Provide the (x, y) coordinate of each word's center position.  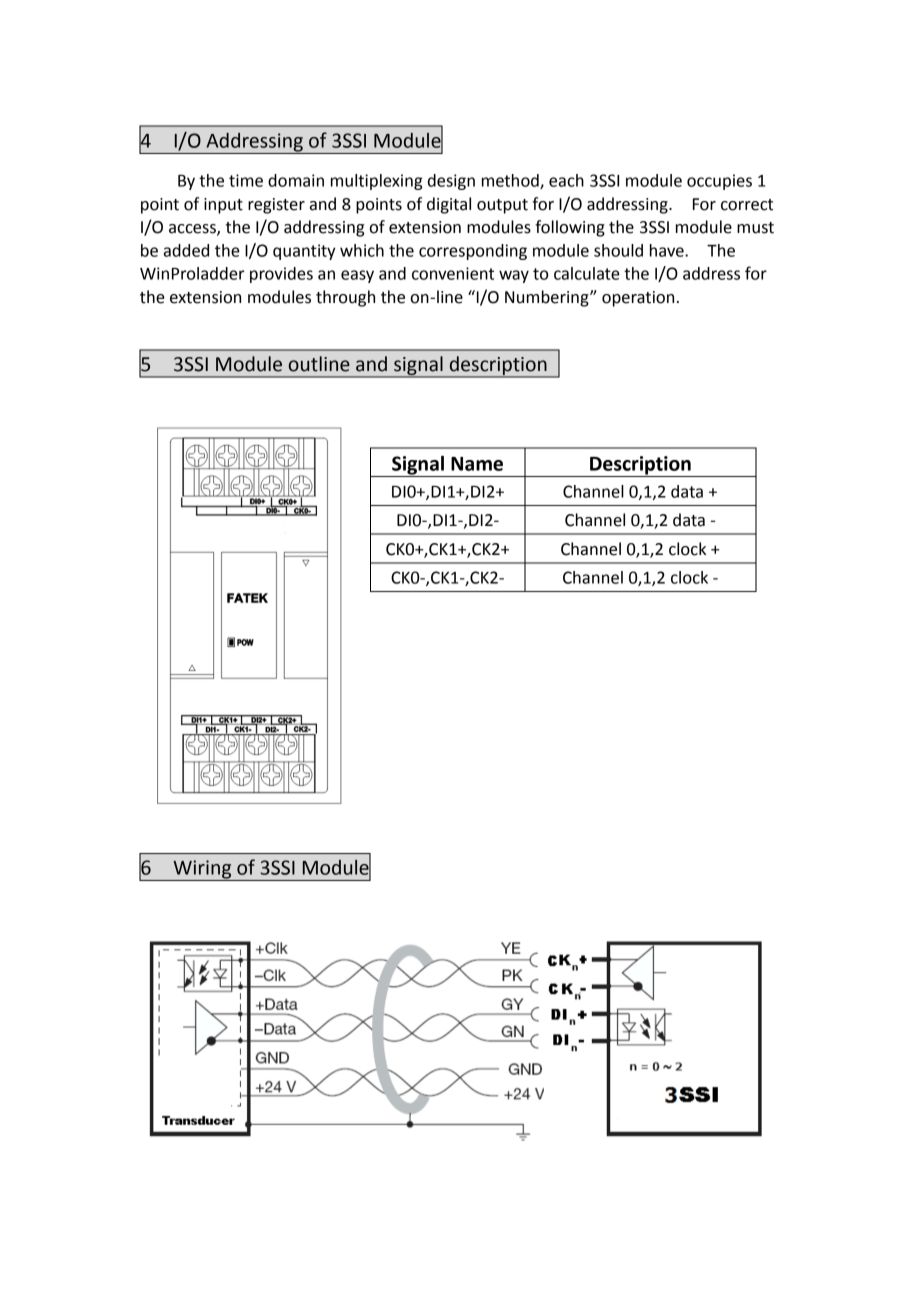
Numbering (548, 298)
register (276, 206)
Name (477, 464)
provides (281, 275)
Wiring (202, 870)
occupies (719, 182)
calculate (587, 273)
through (345, 298)
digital (449, 205)
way (514, 276)
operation (638, 299)
